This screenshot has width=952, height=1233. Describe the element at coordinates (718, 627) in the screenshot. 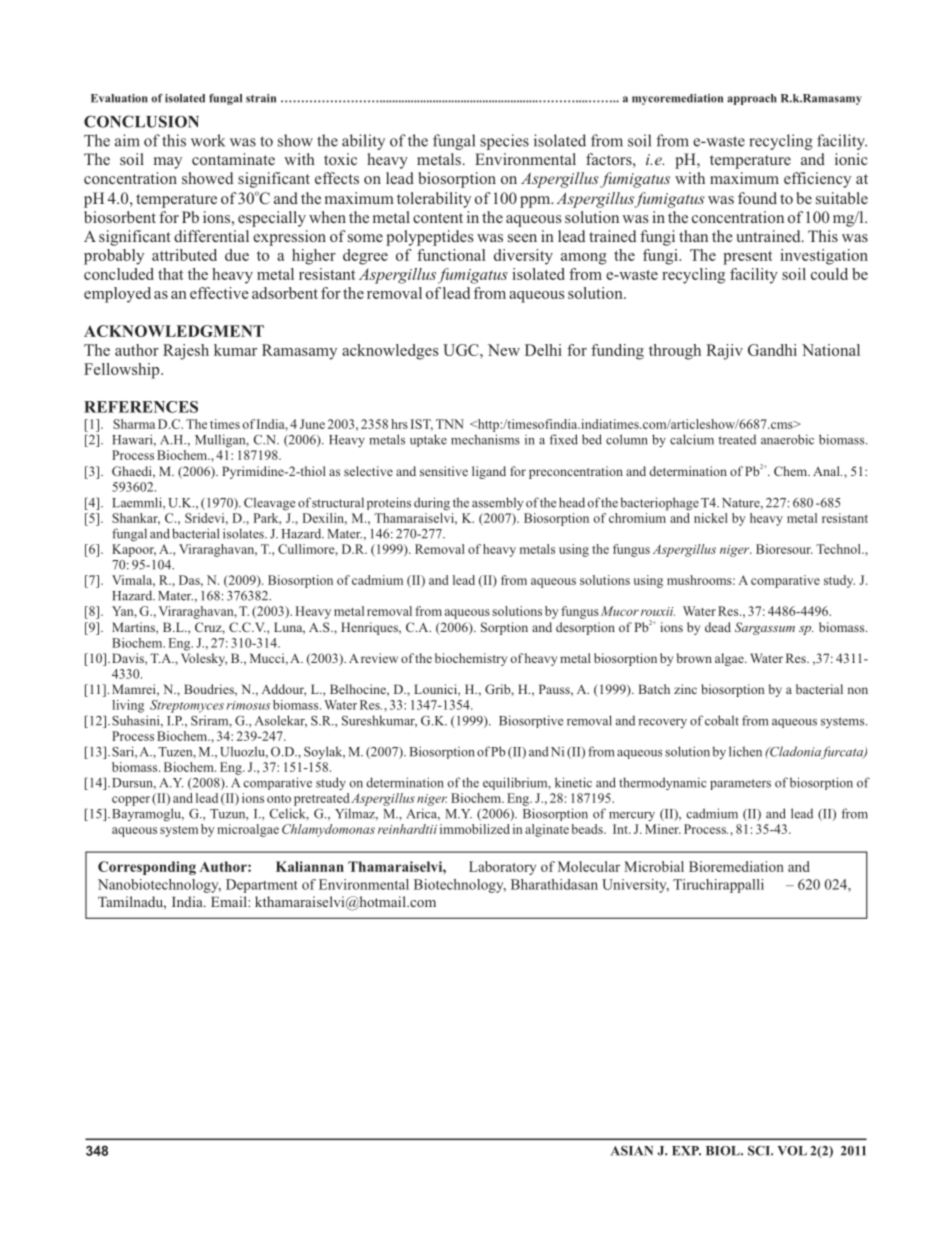

I see `dead` at that location.
